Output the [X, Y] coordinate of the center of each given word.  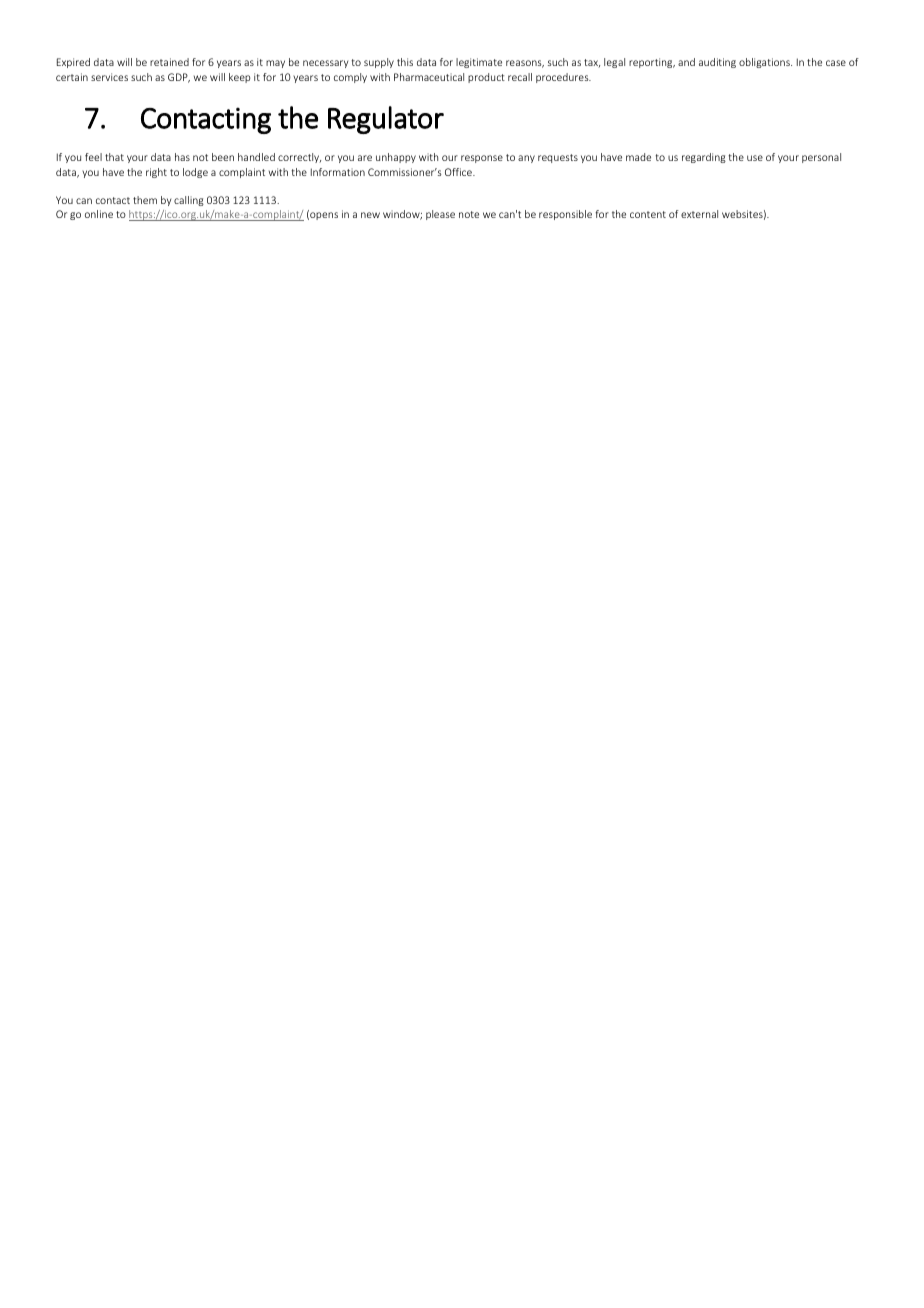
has [182, 157]
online [99, 214]
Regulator [386, 120]
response [482, 159]
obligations [765, 63]
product [486, 78]
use [755, 158]
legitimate [479, 63]
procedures [563, 78]
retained [169, 62]
